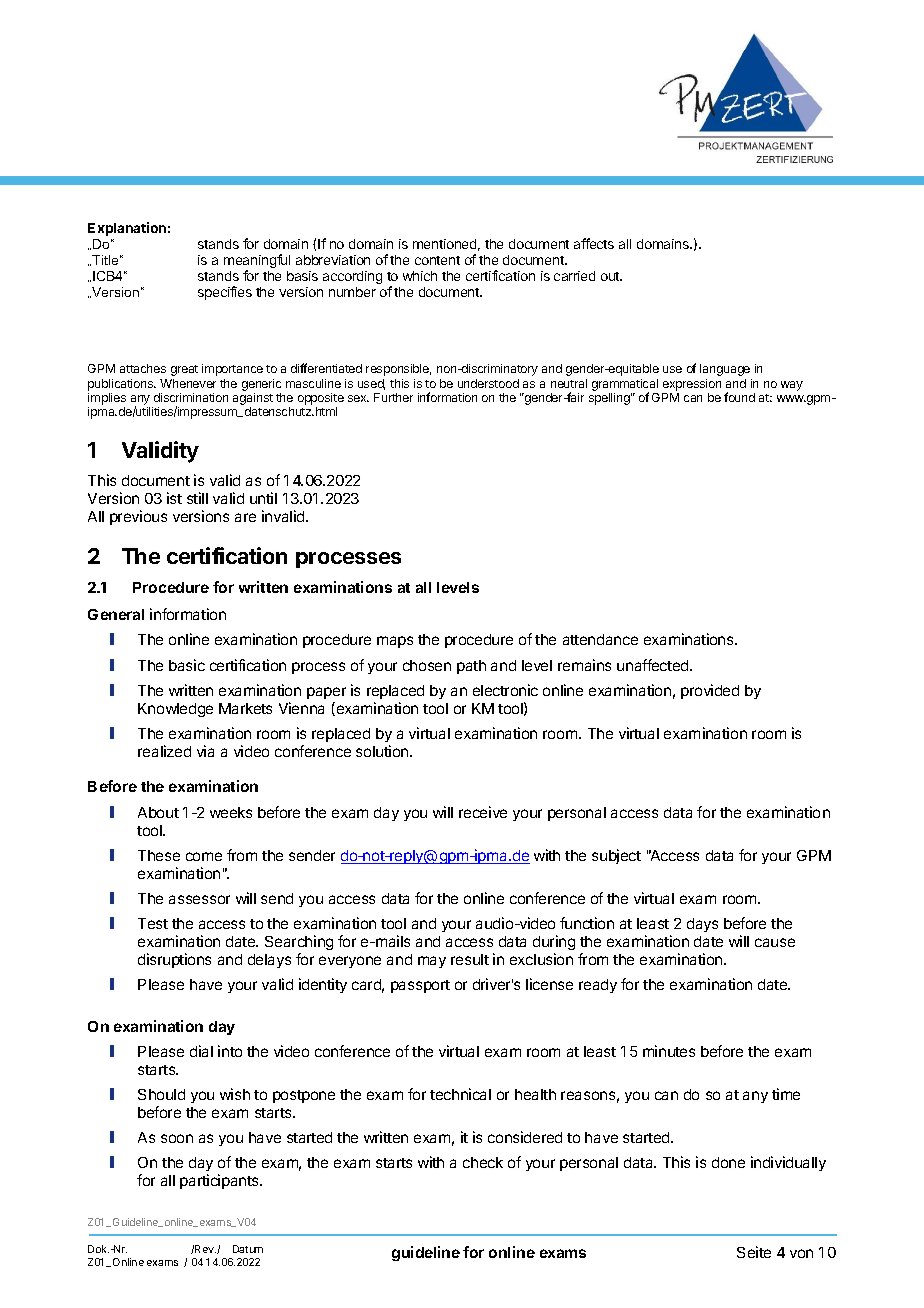 The height and width of the screenshot is (1308, 924). What do you see at coordinates (383, 751) in the screenshot?
I see `solution` at bounding box center [383, 751].
